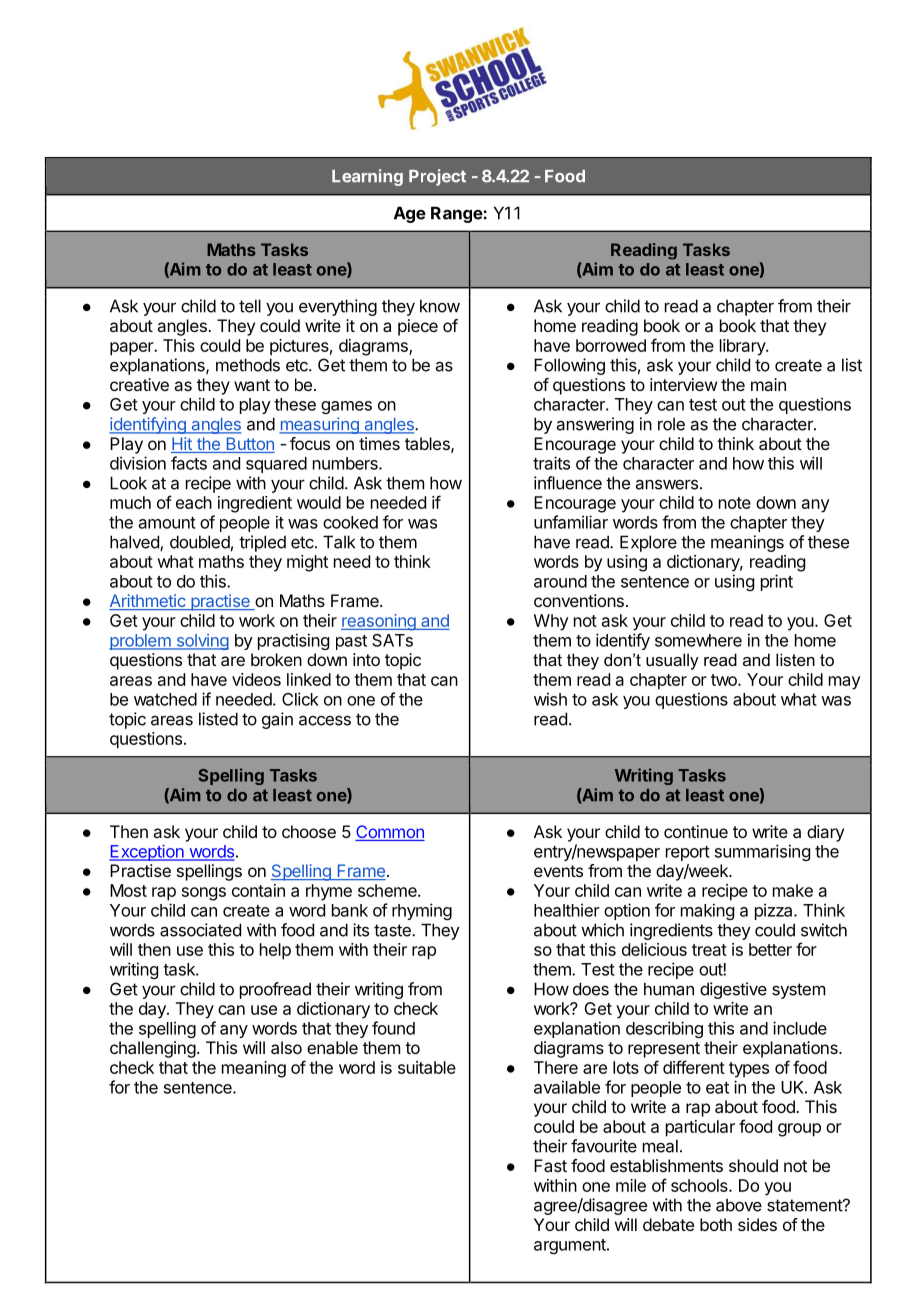 The image size is (924, 1308). Describe the element at coordinates (153, 1049) in the screenshot. I see `challenging` at that location.
